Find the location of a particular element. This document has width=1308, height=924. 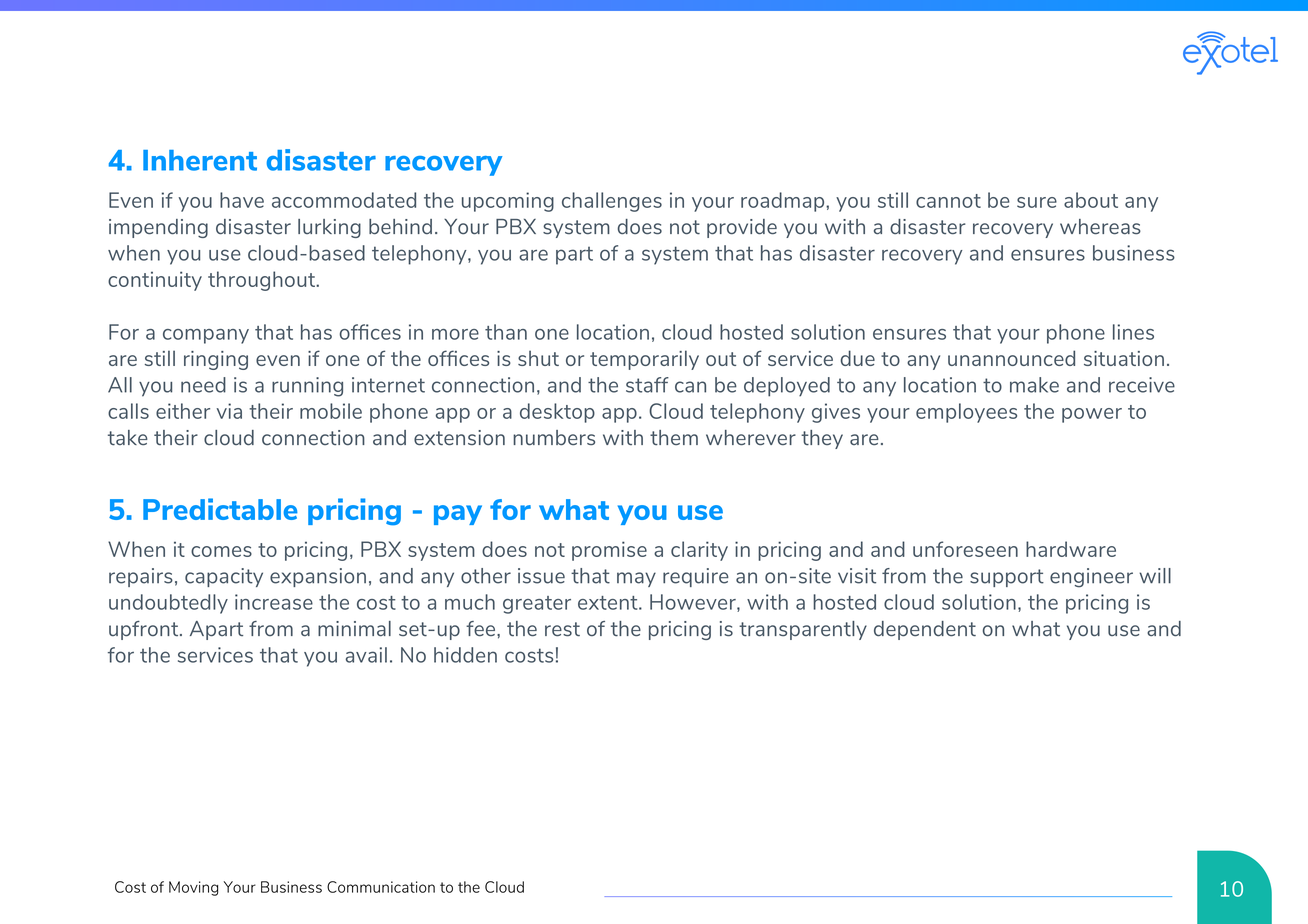

about is located at coordinates (1091, 200).
